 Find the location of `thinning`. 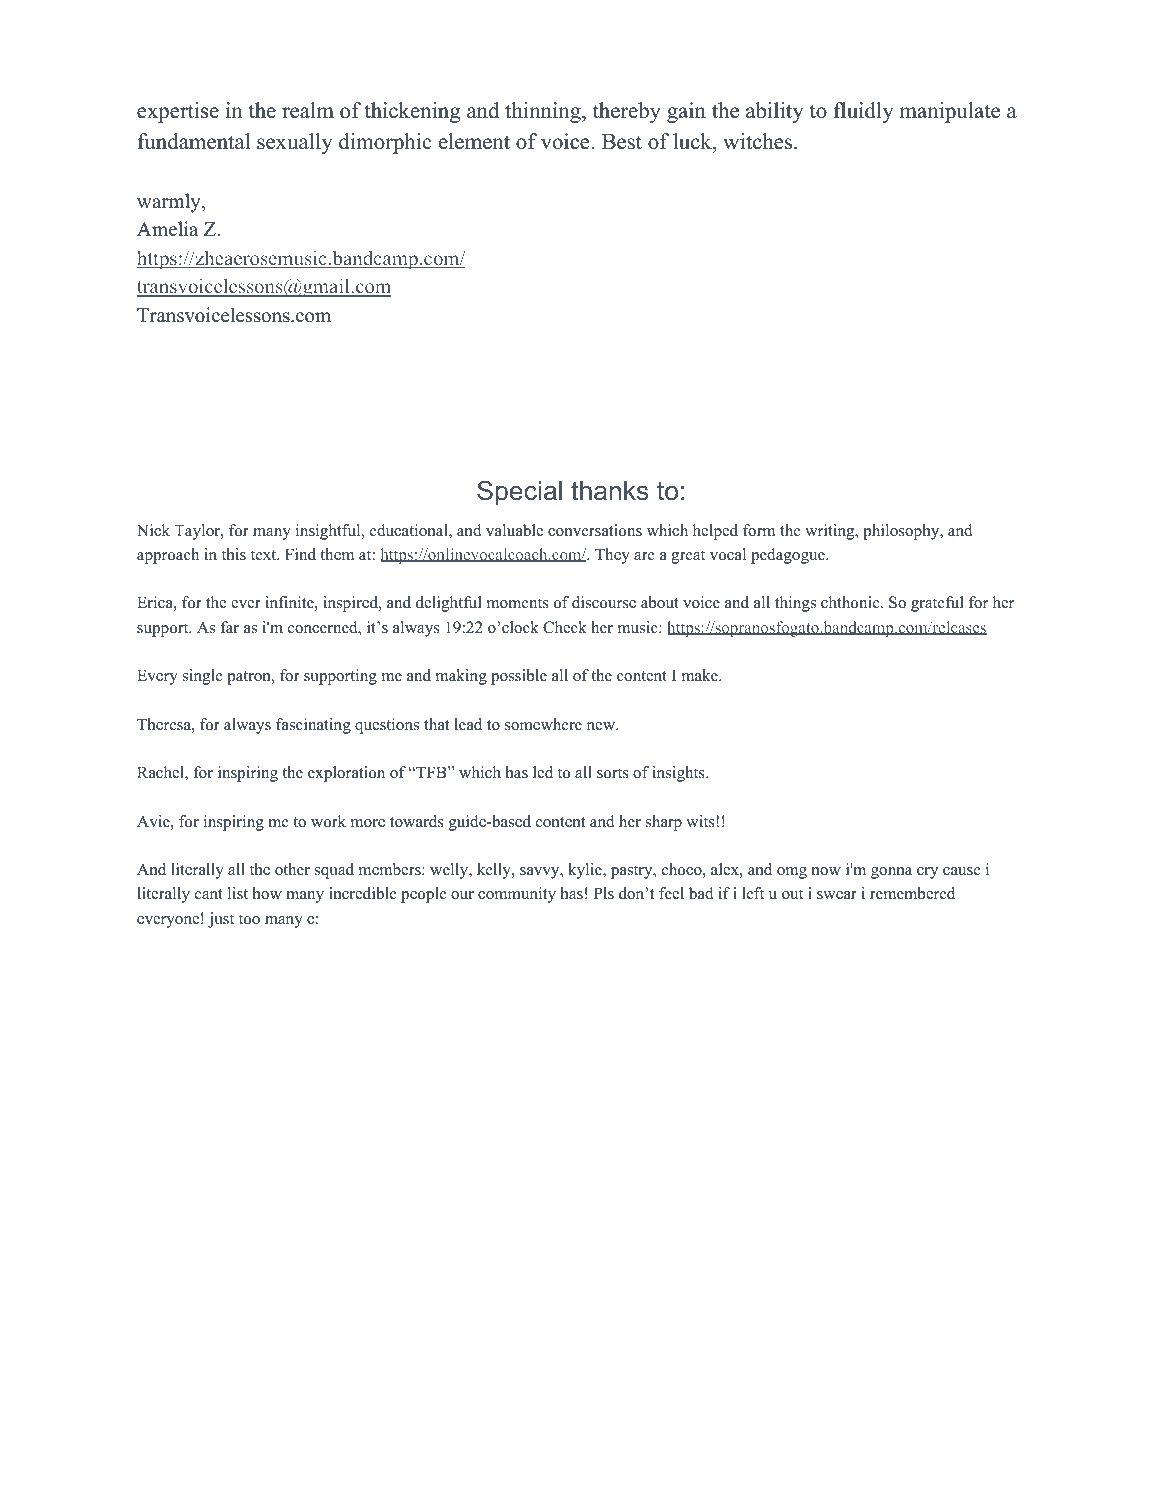

thinning is located at coordinates (544, 112).
